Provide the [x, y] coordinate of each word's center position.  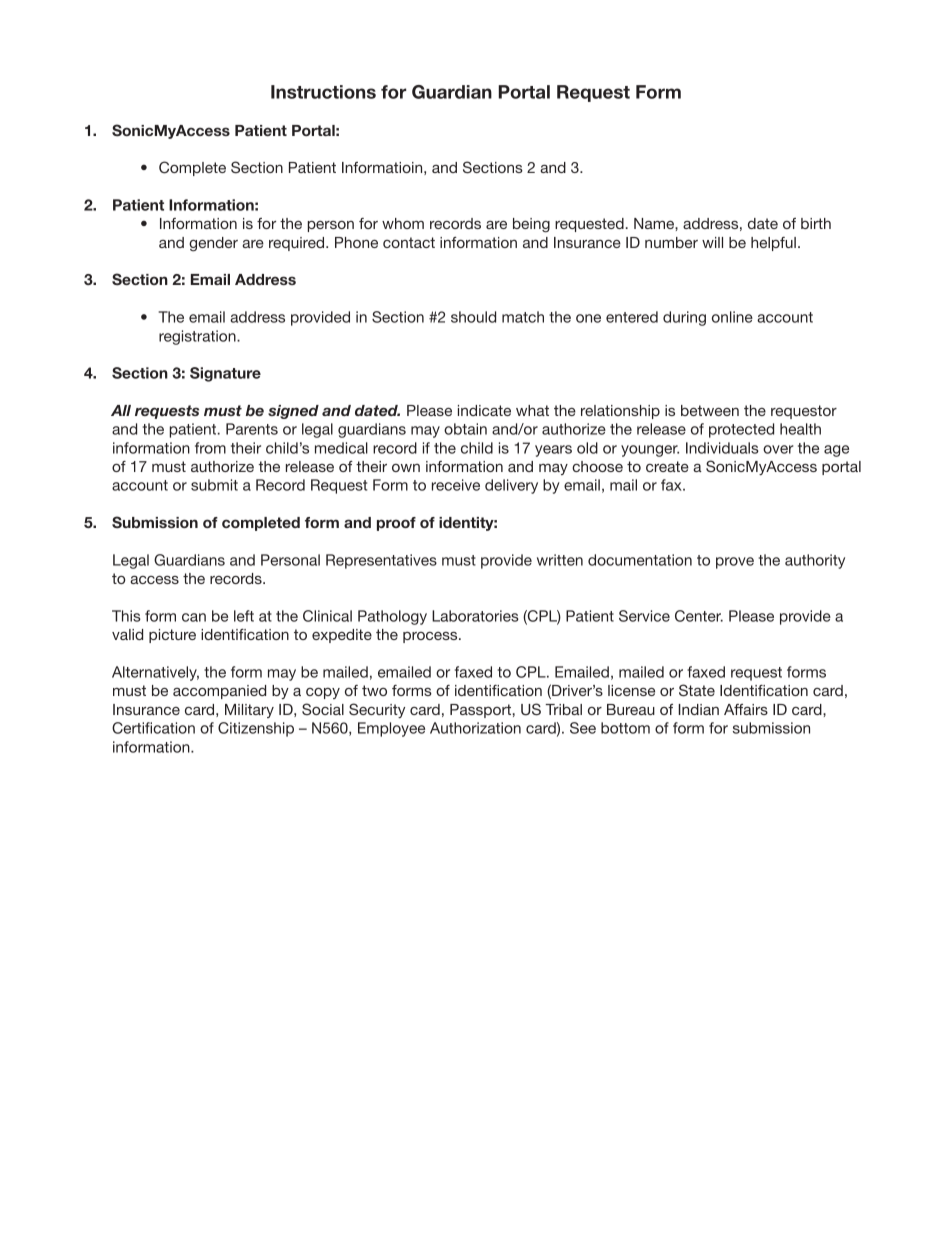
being [531, 225]
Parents [252, 429]
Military [249, 711]
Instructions [323, 92]
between [710, 410]
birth [816, 223]
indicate [484, 410]
